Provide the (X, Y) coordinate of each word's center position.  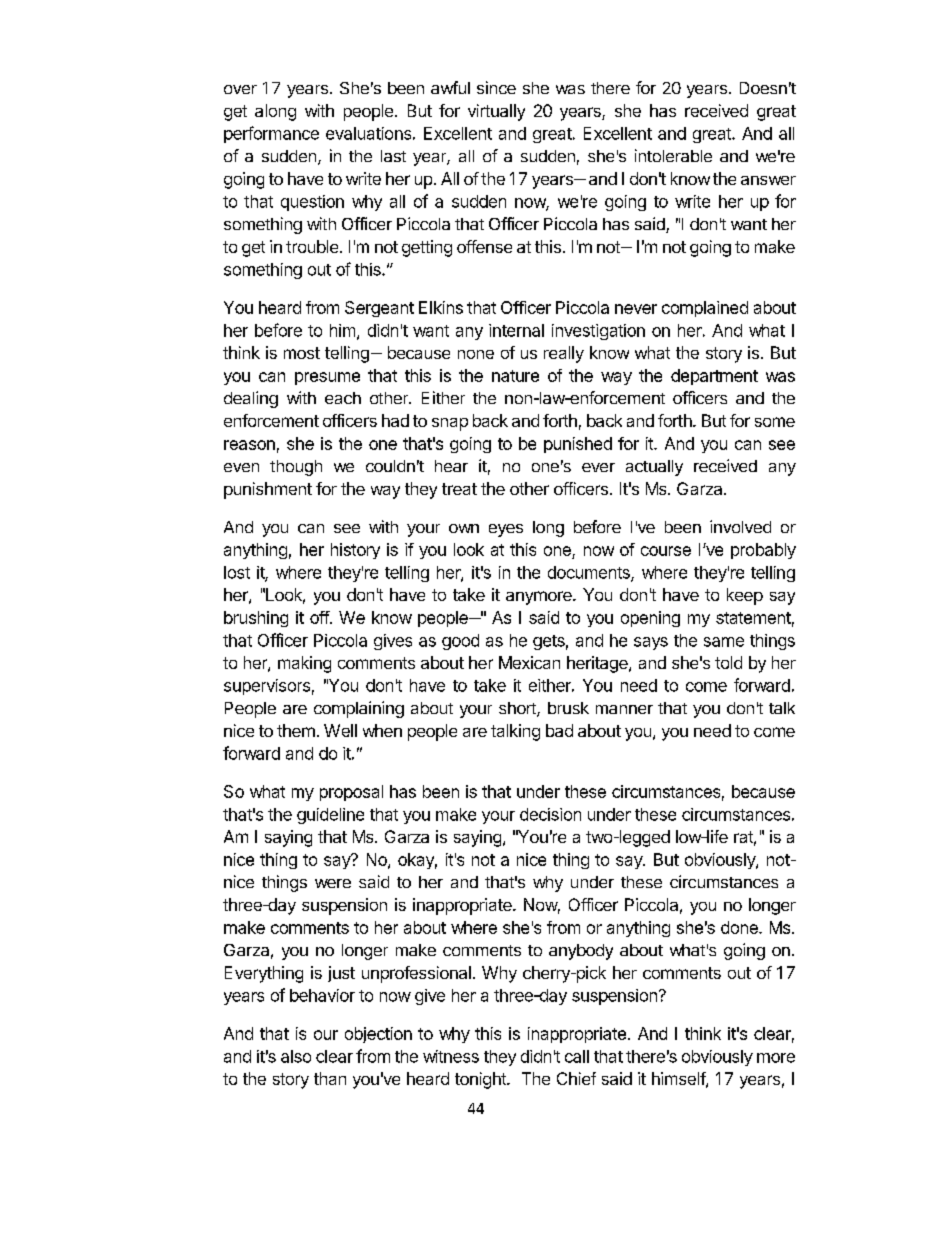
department (714, 377)
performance (271, 134)
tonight (481, 1080)
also (296, 1056)
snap (450, 424)
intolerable (673, 155)
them (296, 730)
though (296, 468)
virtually (496, 112)
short (518, 709)
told (728, 662)
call (577, 1056)
